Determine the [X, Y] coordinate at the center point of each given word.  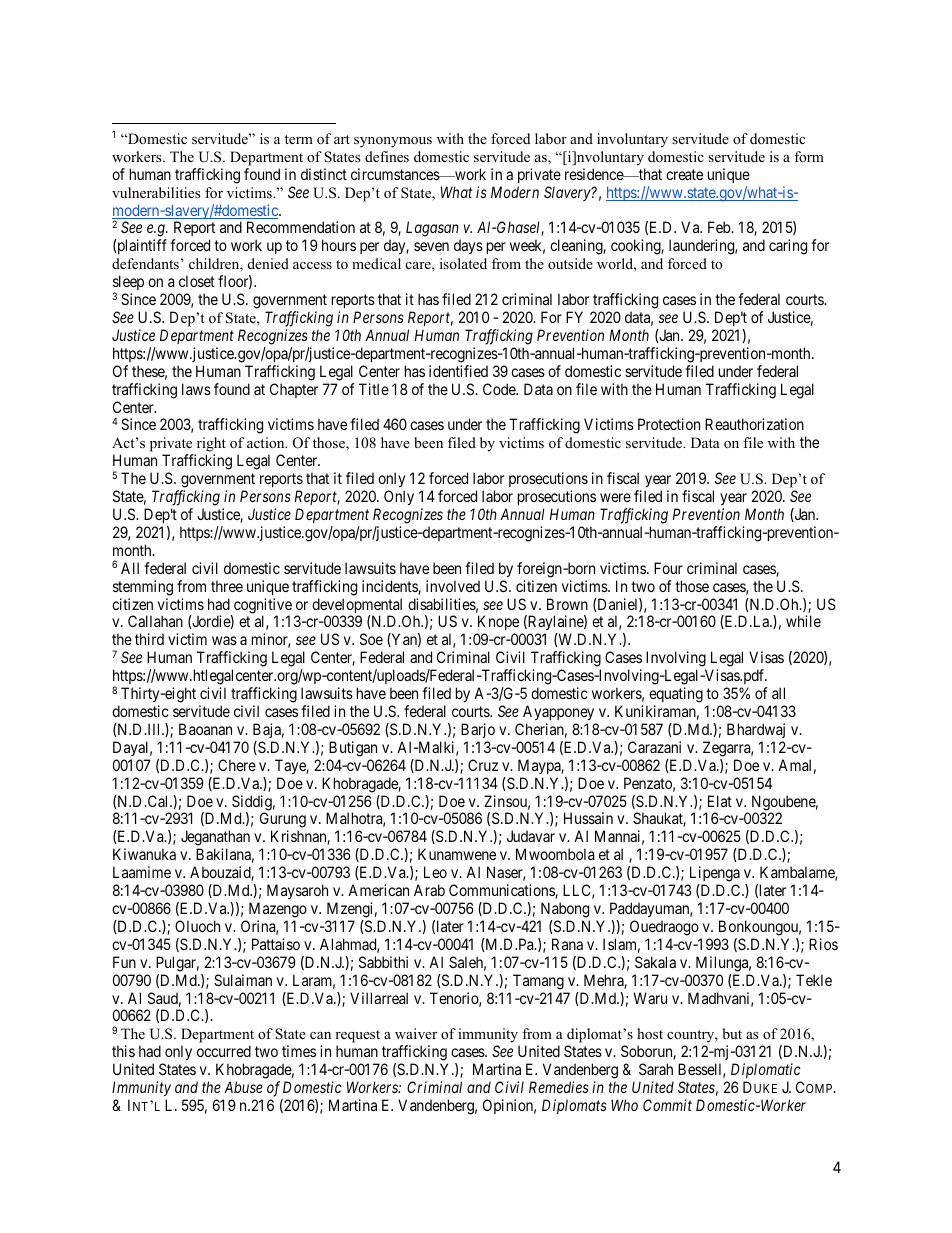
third [149, 639]
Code [500, 389]
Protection [669, 424]
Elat [720, 801]
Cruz [483, 765]
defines [387, 156]
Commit [667, 1105]
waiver [416, 1033]
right [210, 446]
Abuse [243, 1087]
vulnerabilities [156, 192]
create [684, 174]
